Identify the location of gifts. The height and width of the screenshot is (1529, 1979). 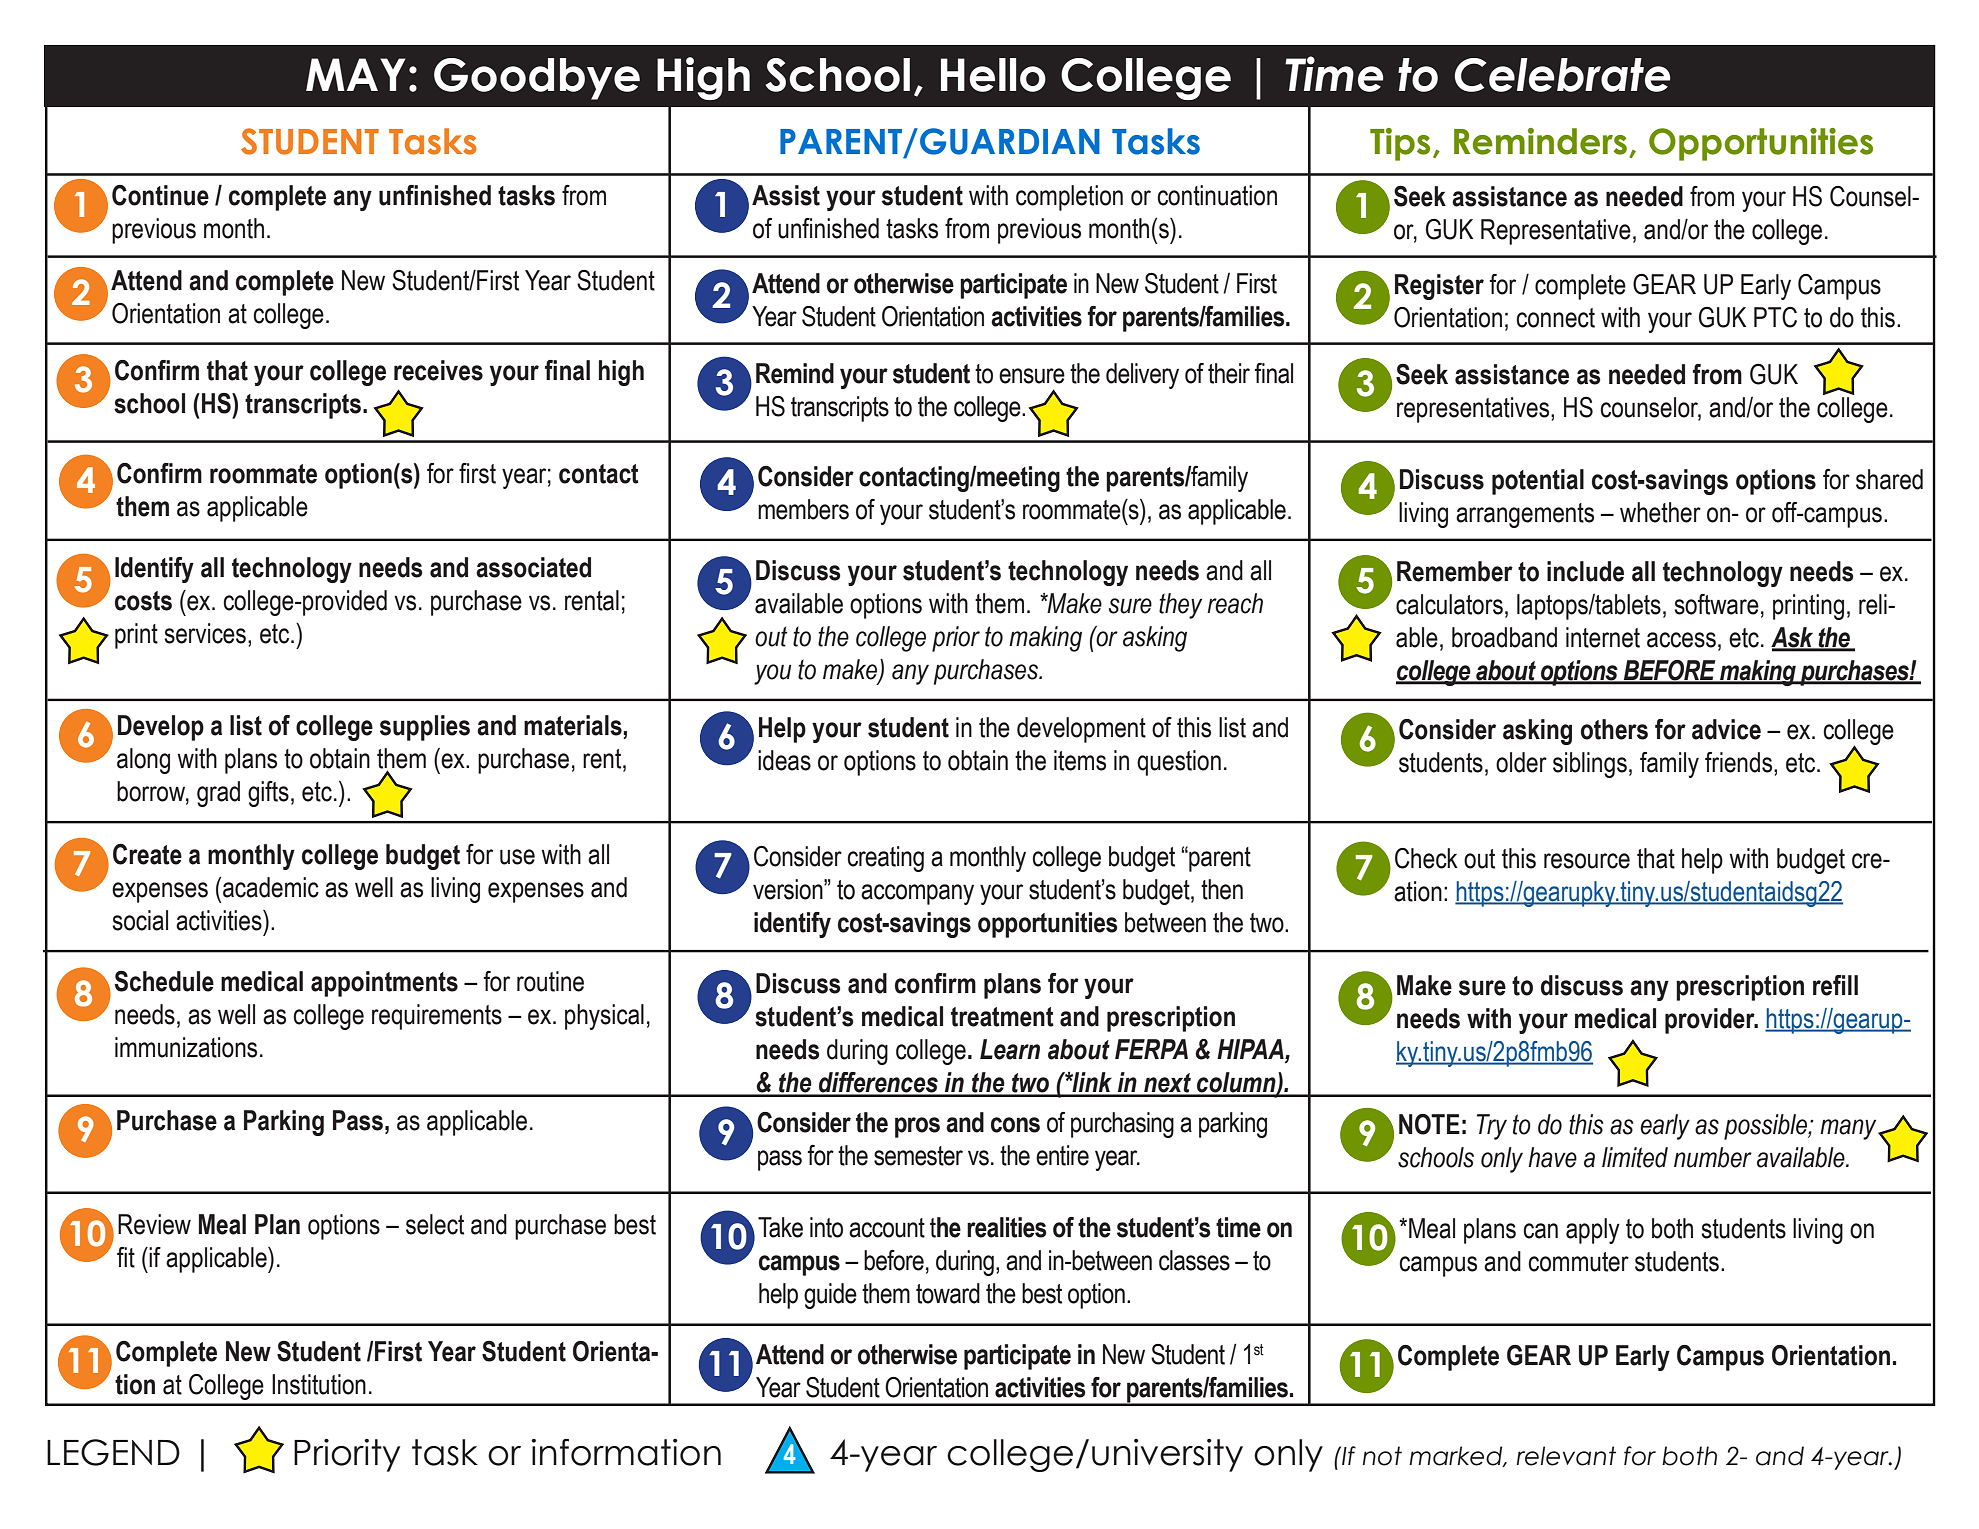
(268, 794).
